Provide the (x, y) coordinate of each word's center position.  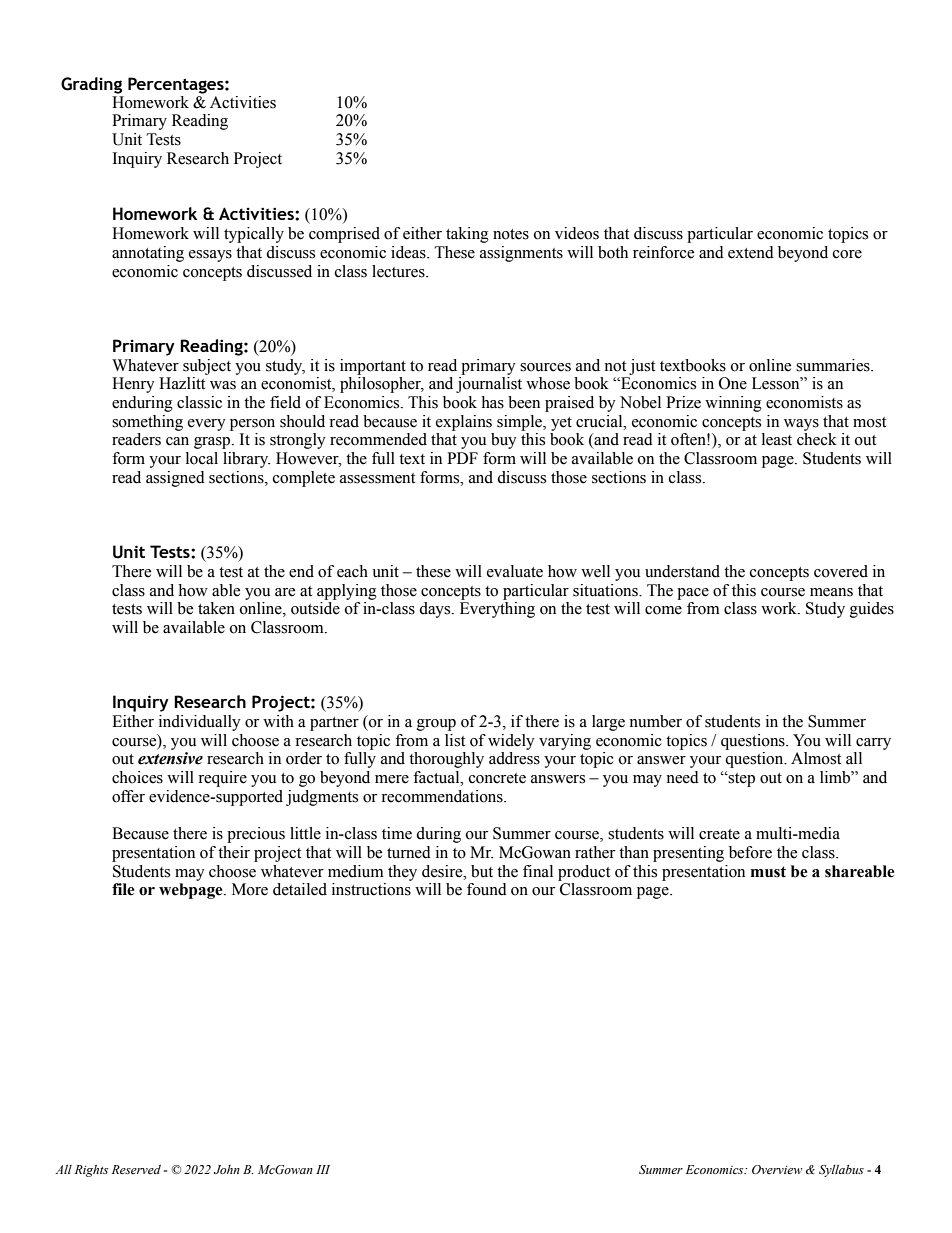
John (227, 1169)
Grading (91, 85)
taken (216, 608)
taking (467, 235)
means (831, 592)
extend (751, 252)
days (436, 610)
